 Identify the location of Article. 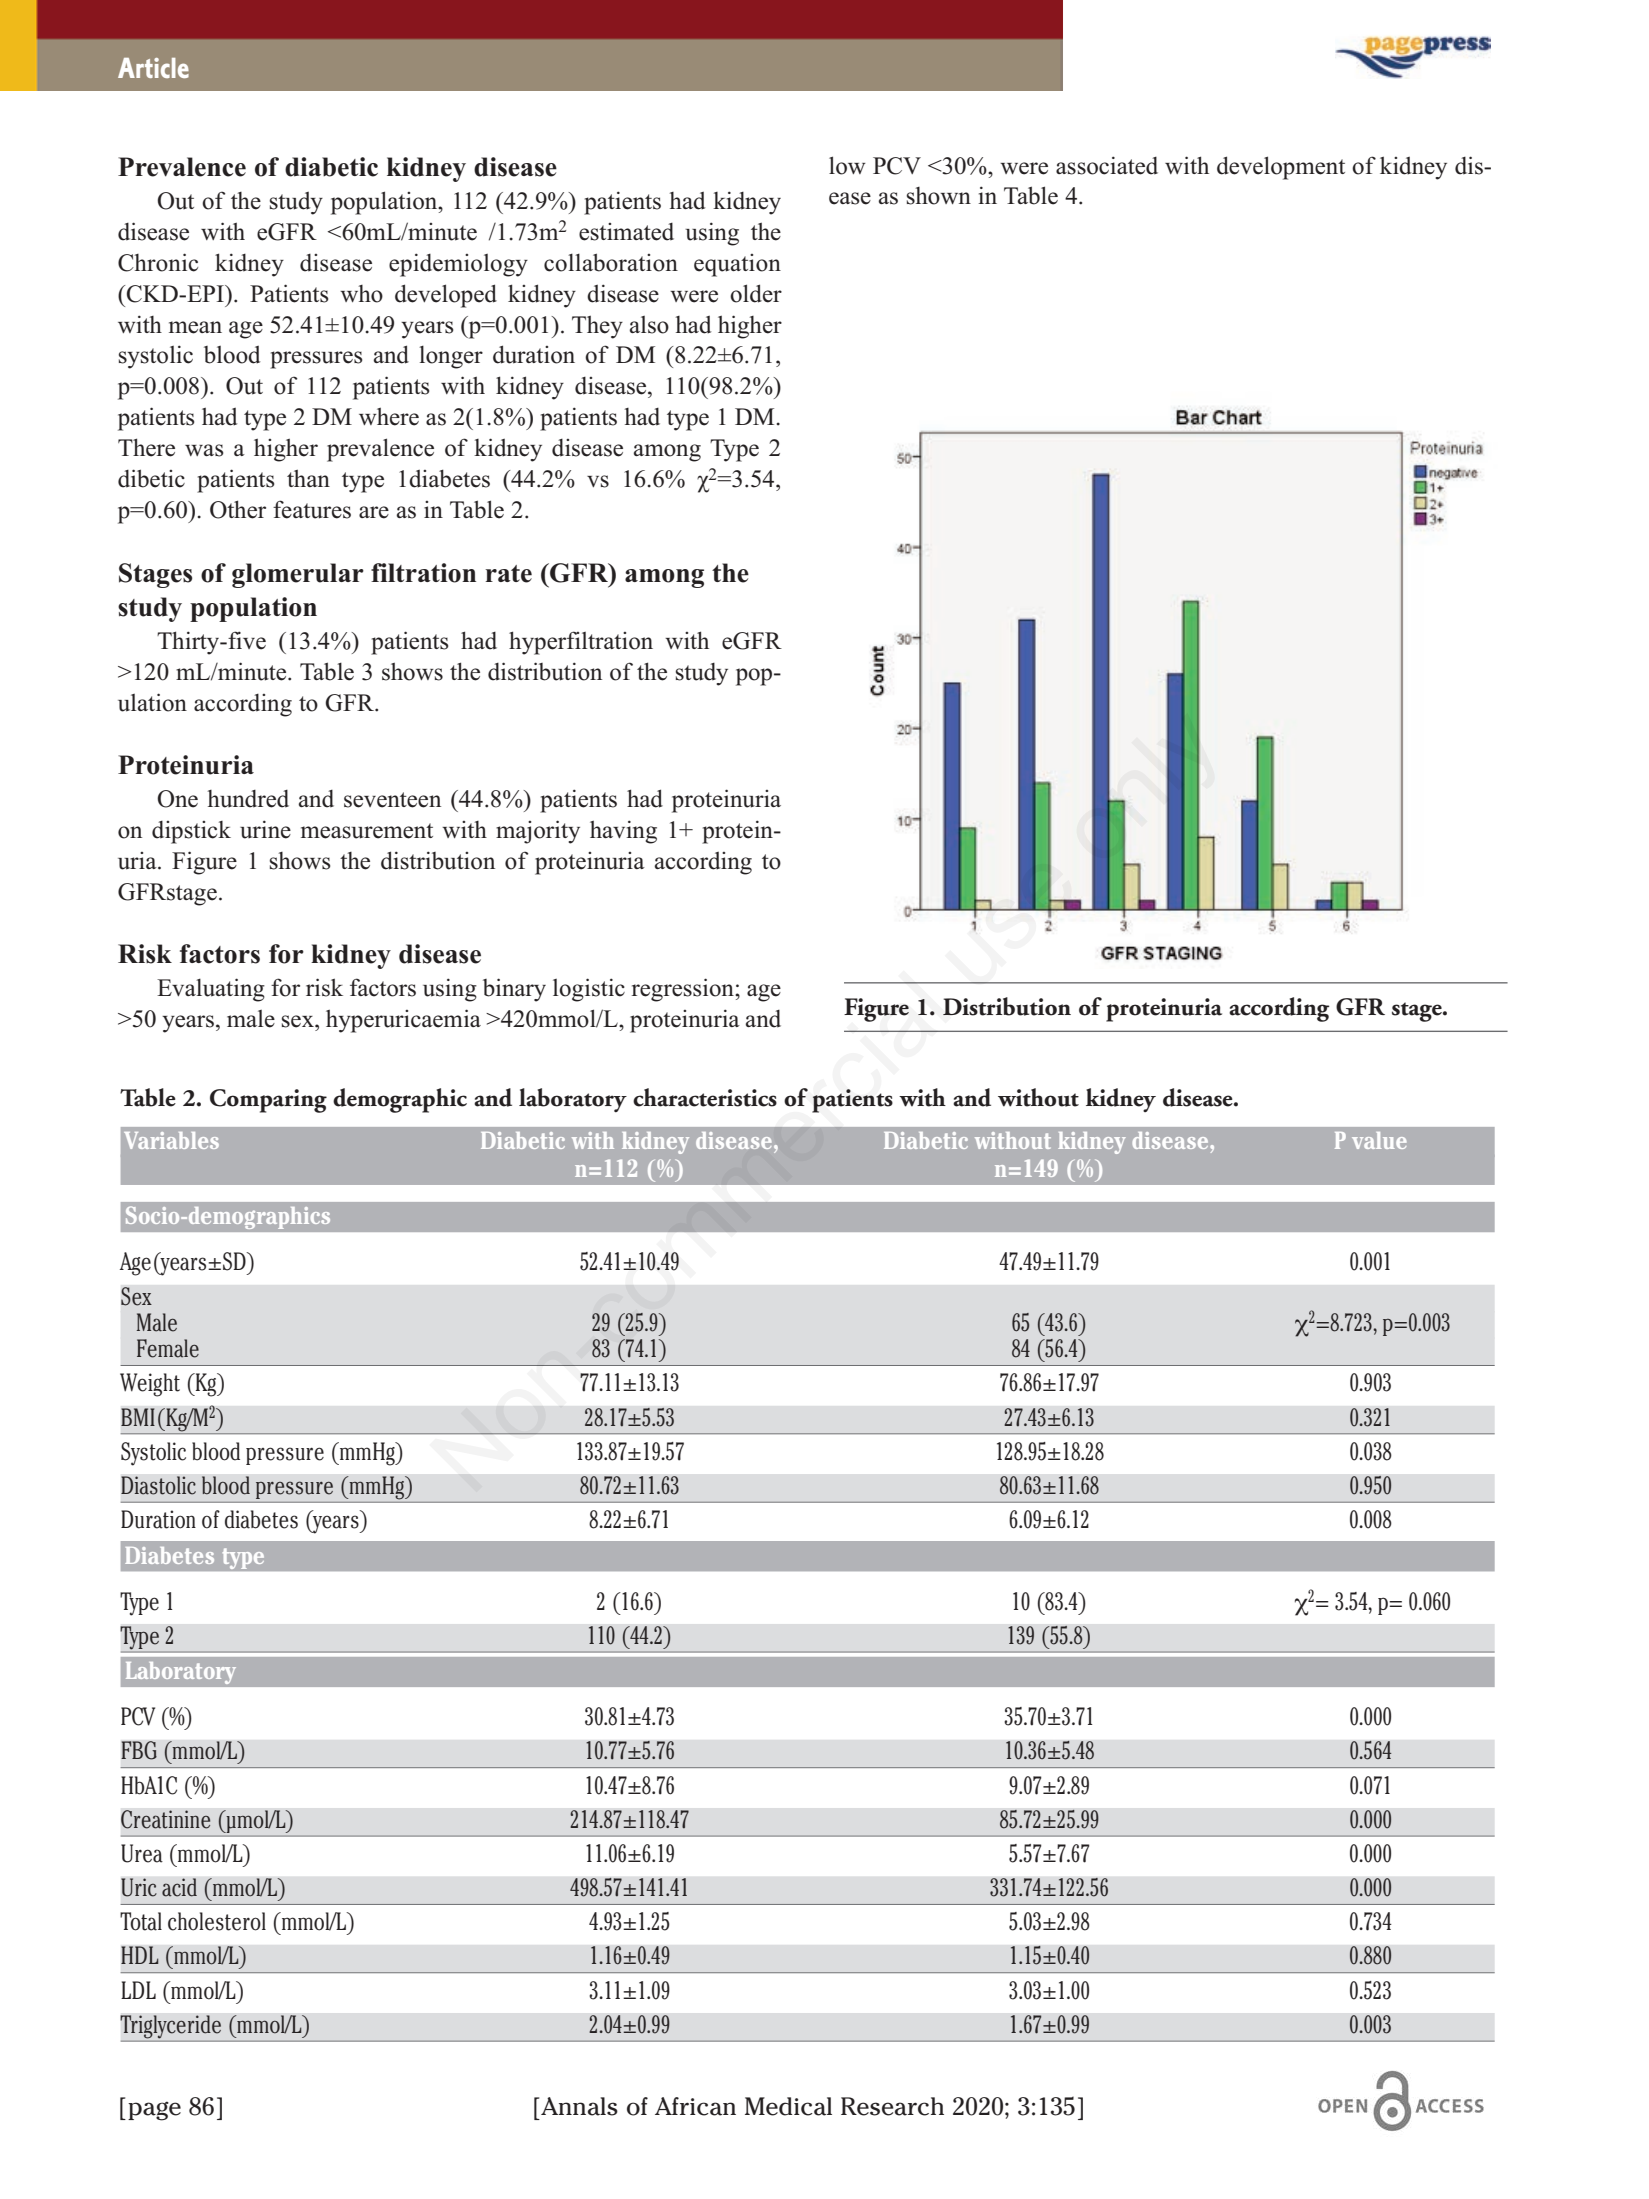
(153, 68).
